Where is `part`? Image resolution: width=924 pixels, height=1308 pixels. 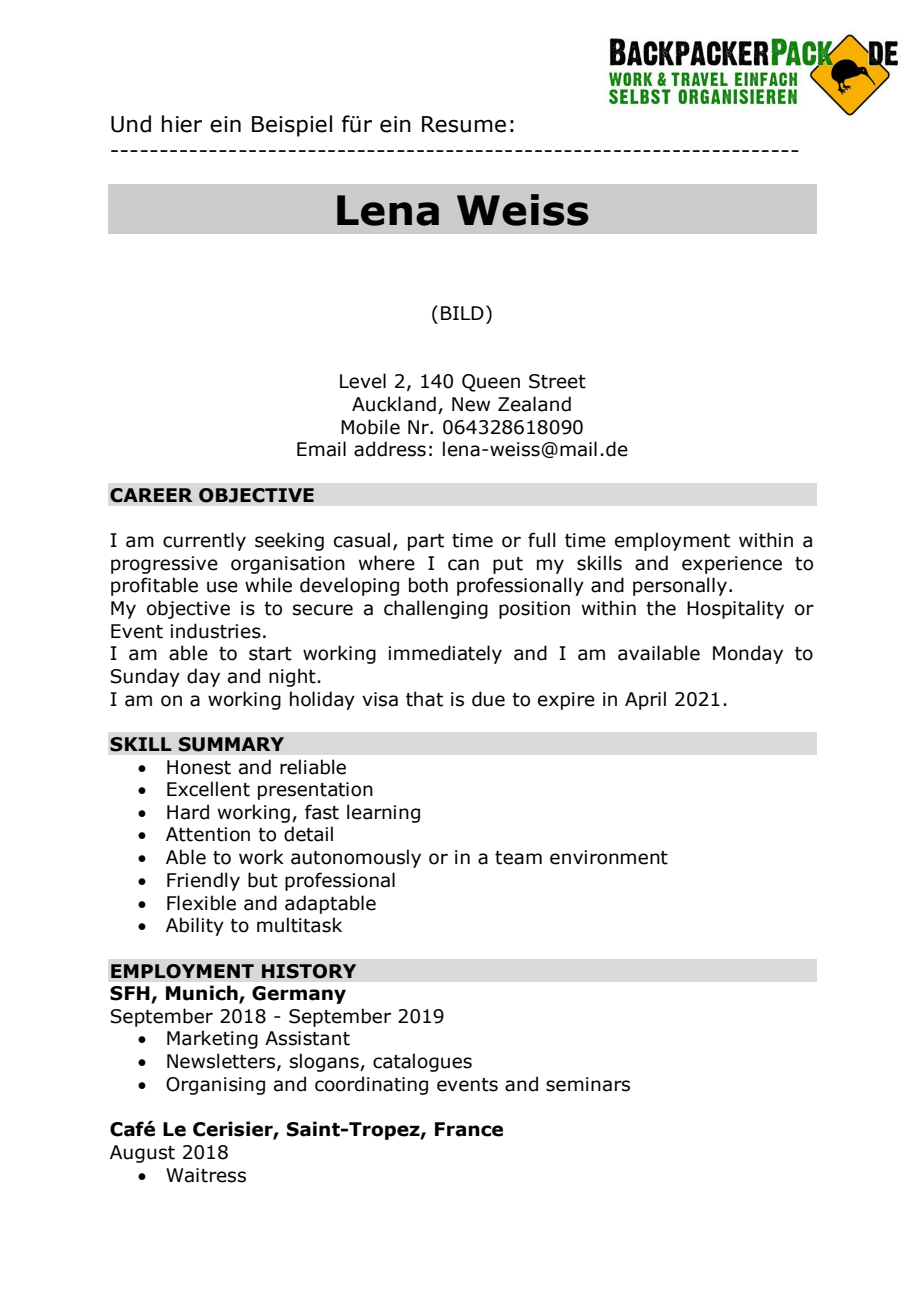 part is located at coordinates (426, 542).
